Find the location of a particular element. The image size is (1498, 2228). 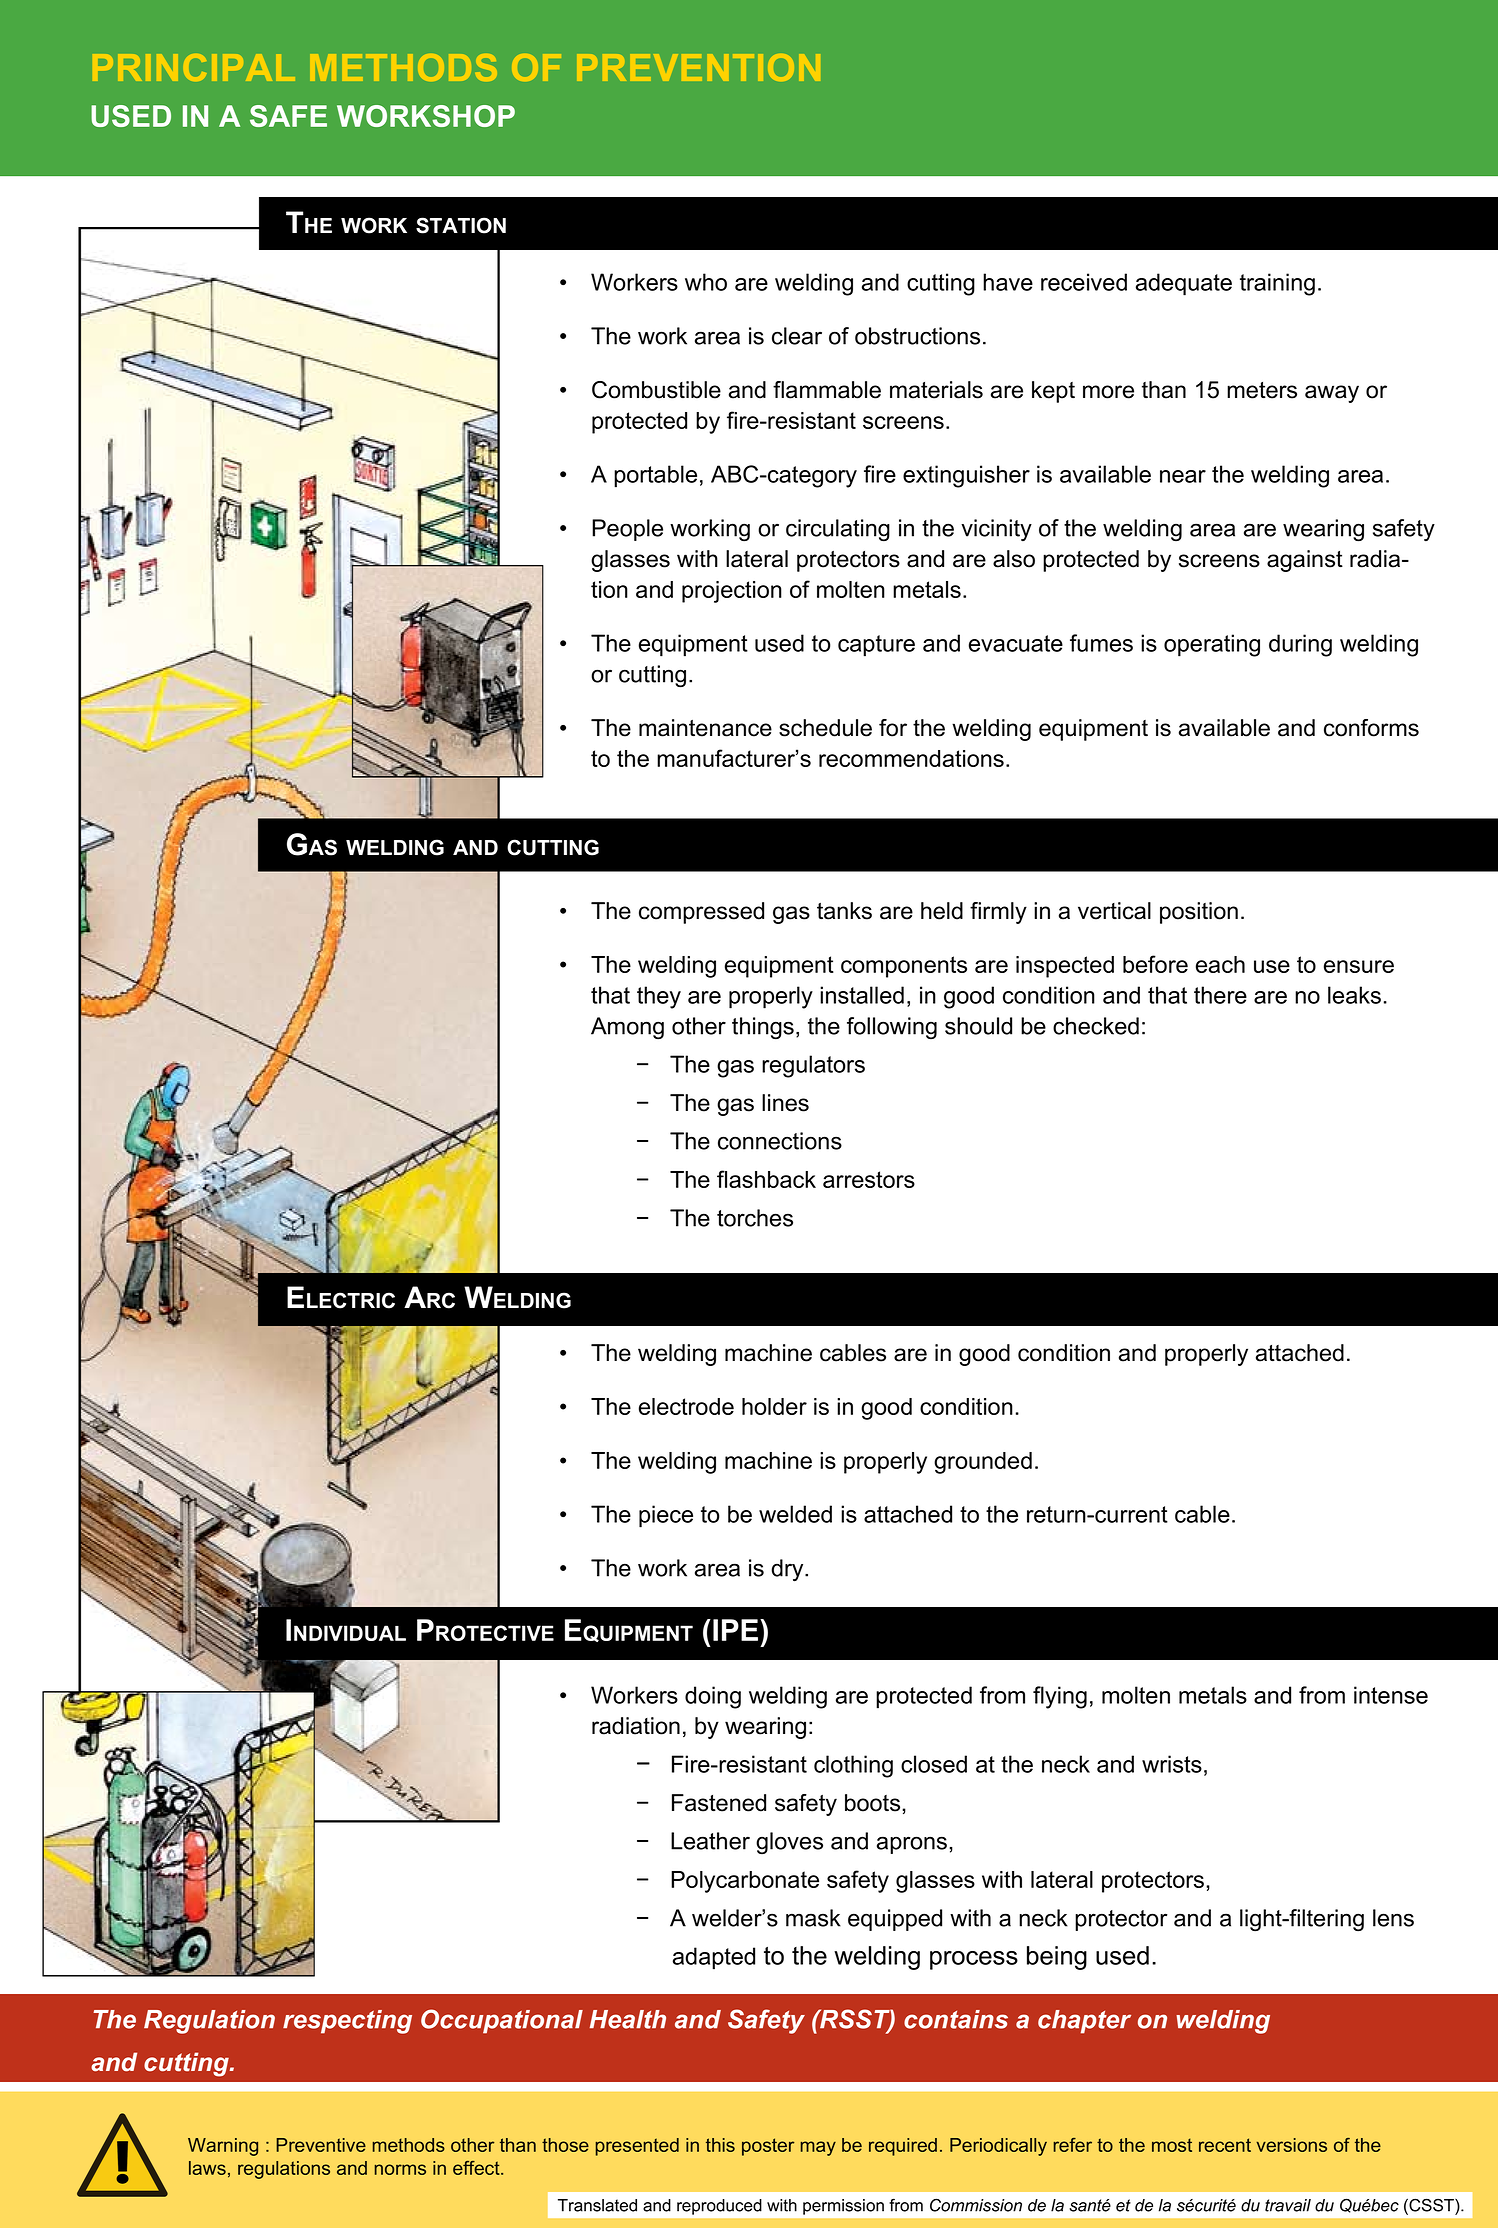

grounded is located at coordinates (983, 1463).
